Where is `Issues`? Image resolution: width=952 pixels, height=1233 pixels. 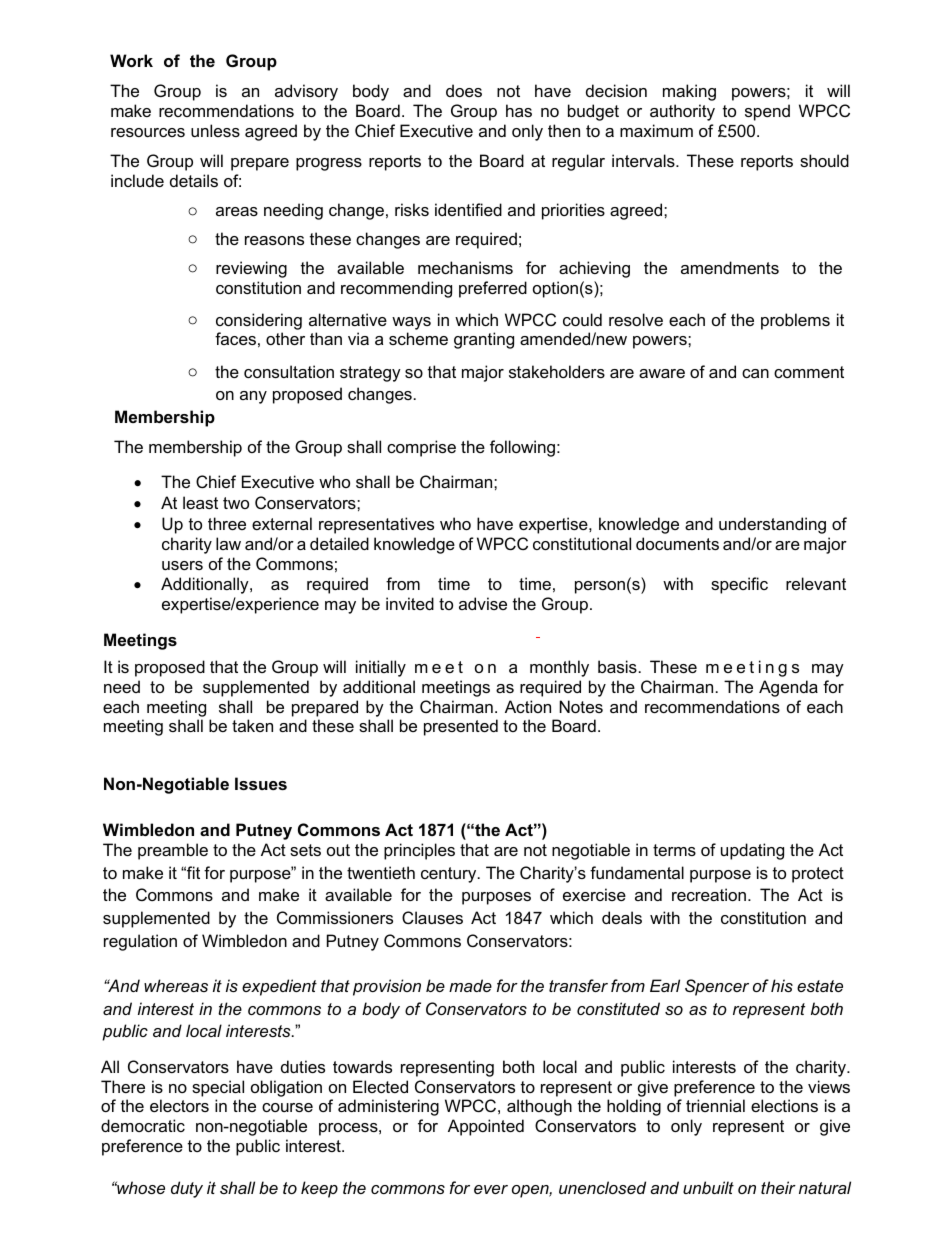
Issues is located at coordinates (261, 783).
